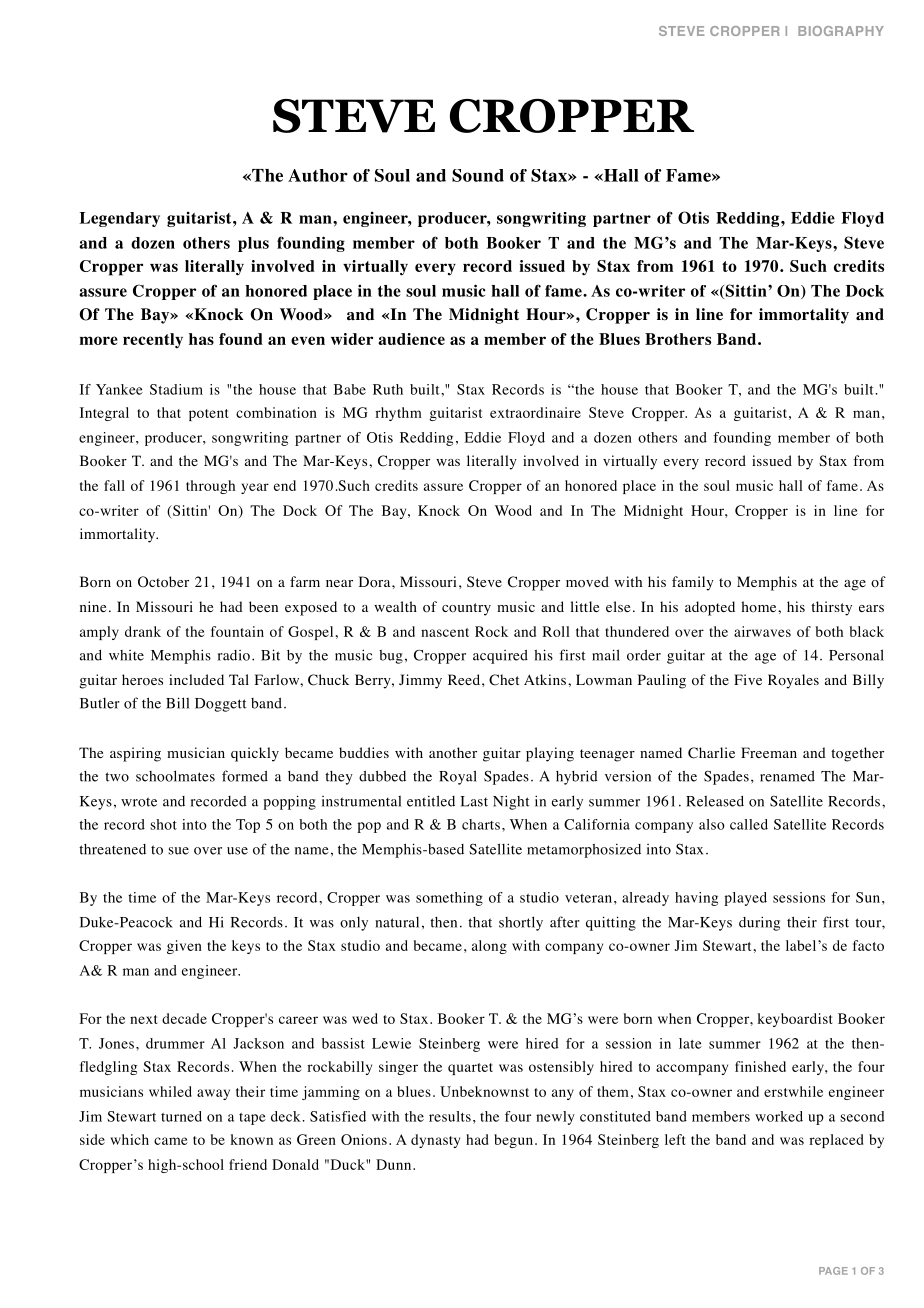  I want to click on Author, so click(318, 175).
